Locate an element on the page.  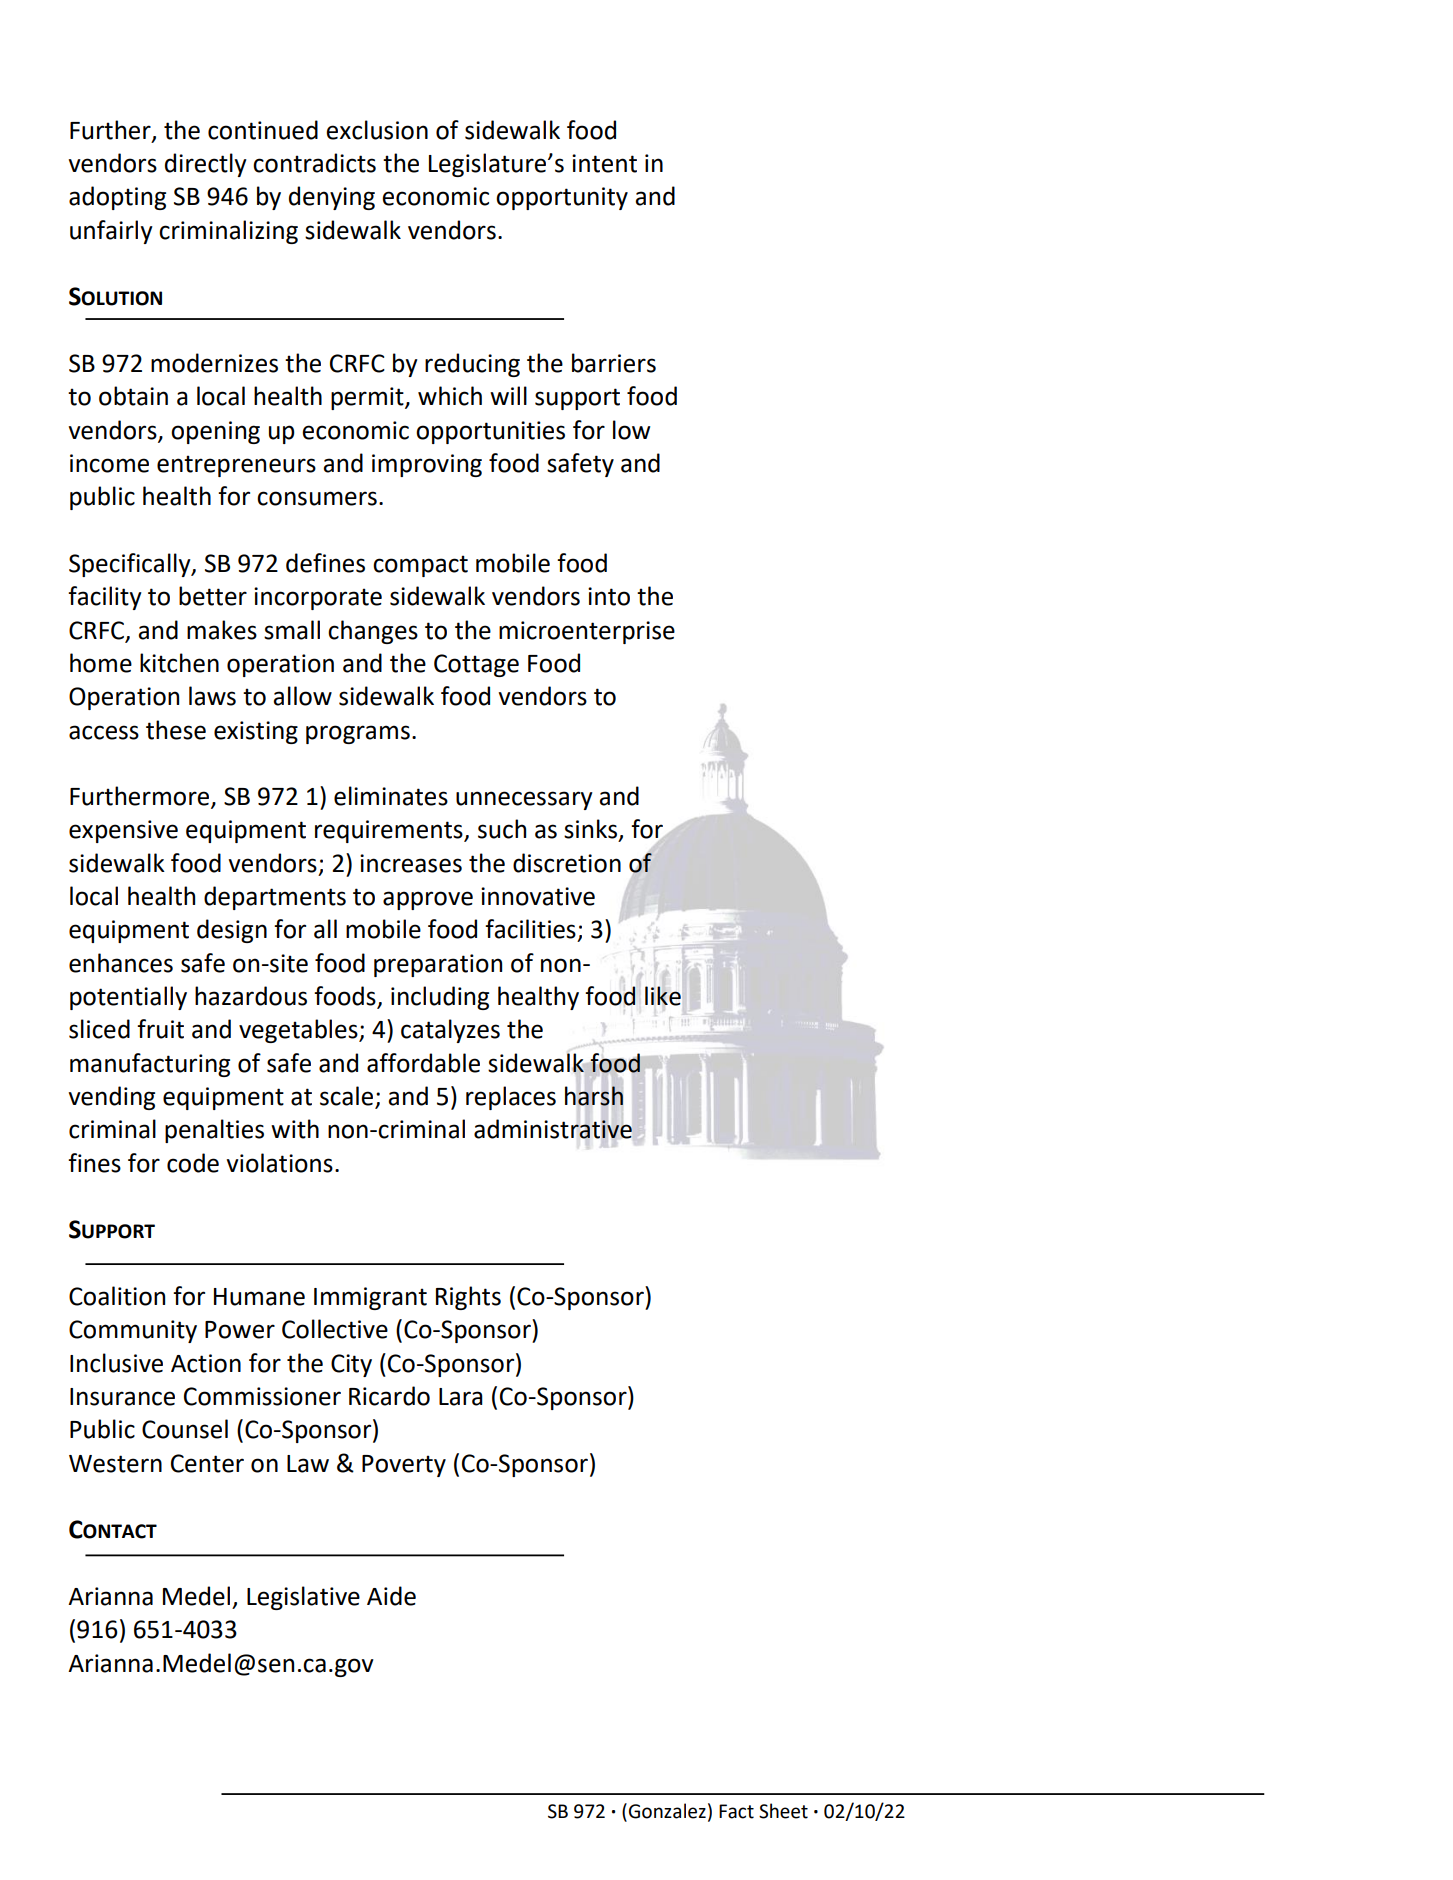
intent is located at coordinates (604, 163).
